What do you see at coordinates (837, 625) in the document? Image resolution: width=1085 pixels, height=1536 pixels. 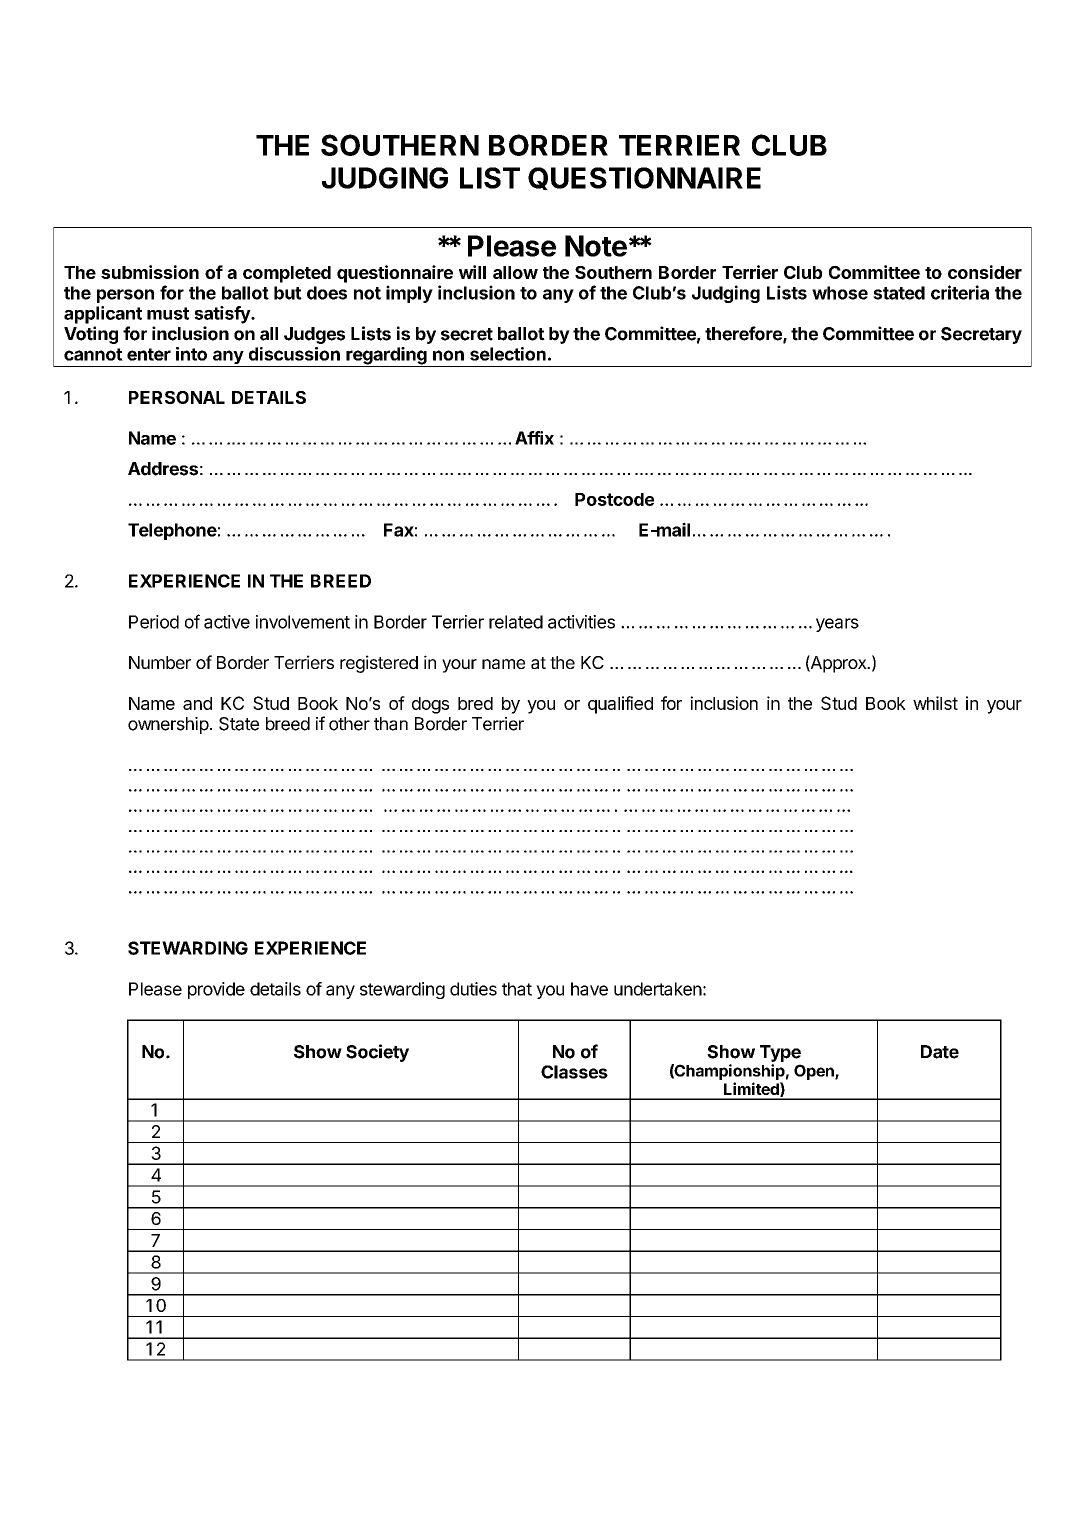 I see `years` at bounding box center [837, 625].
